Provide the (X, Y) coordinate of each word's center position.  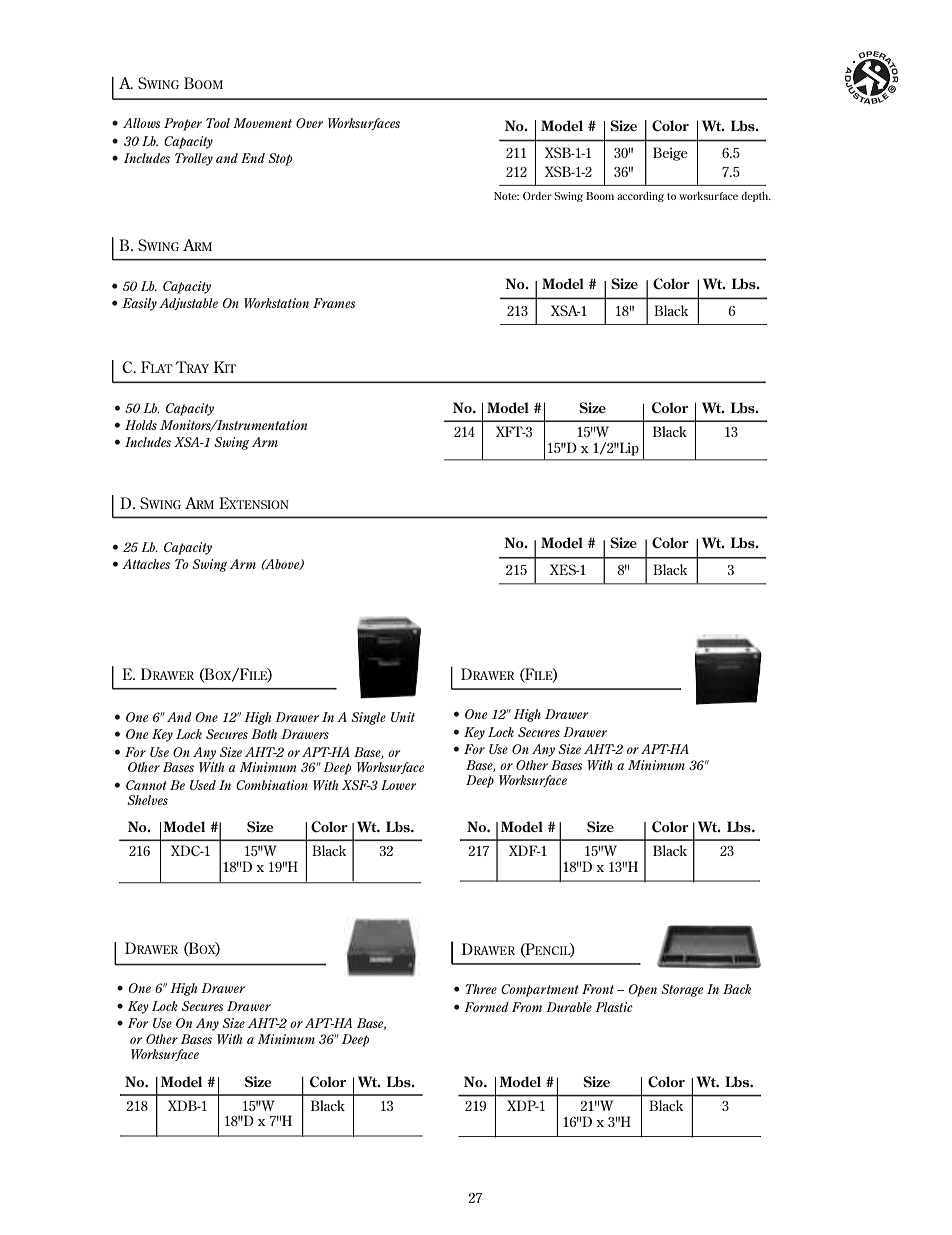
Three (481, 989)
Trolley (194, 159)
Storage (682, 990)
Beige (670, 154)
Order (537, 196)
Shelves (147, 800)
